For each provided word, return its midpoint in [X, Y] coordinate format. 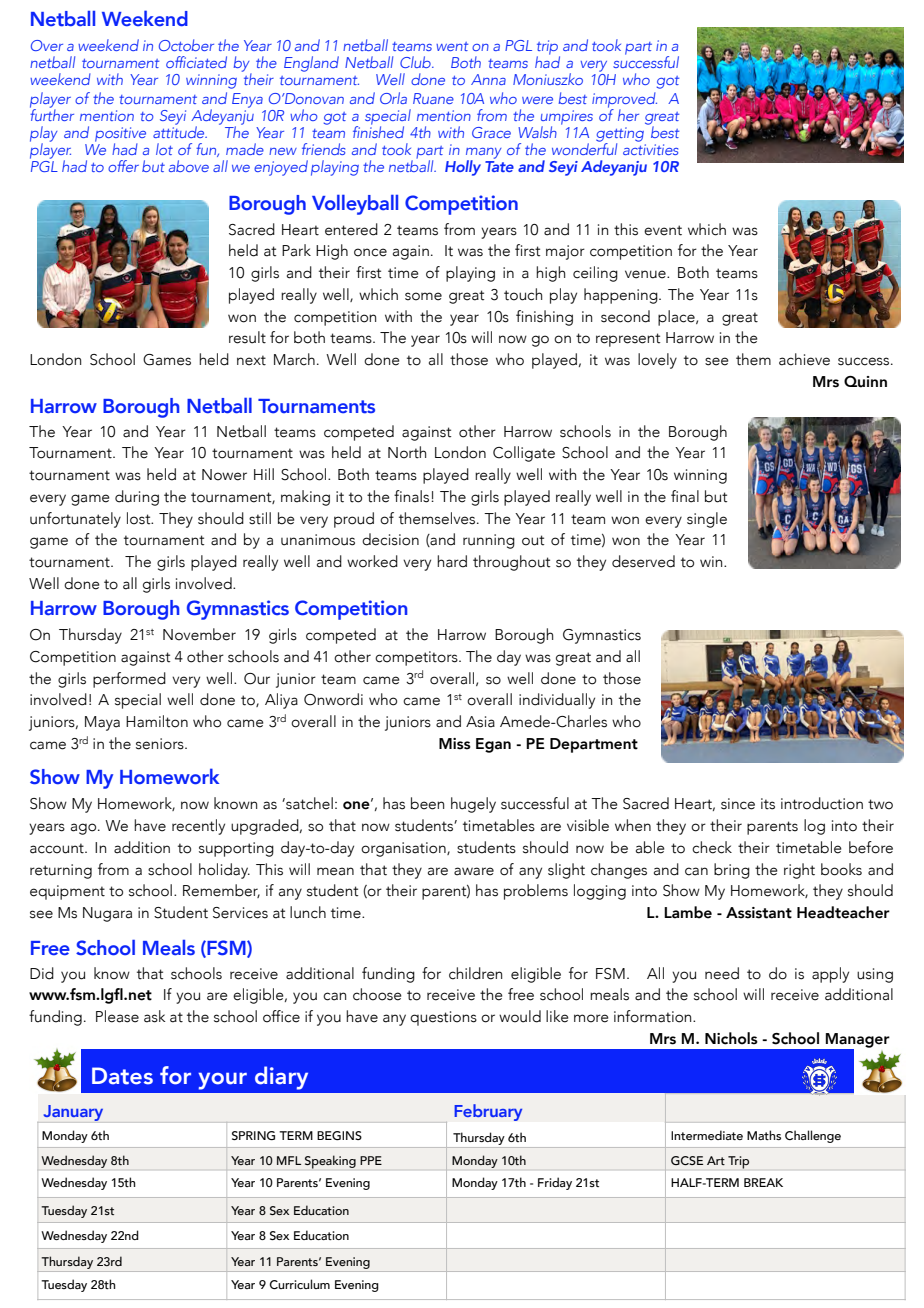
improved [624, 101]
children [475, 973]
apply [830, 975]
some [423, 296]
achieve [804, 359]
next [251, 360]
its [768, 804]
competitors [417, 658]
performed [129, 680]
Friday [555, 1183]
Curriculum [300, 1284]
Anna [488, 79]
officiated [196, 62]
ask [155, 1016]
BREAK [763, 1182]
